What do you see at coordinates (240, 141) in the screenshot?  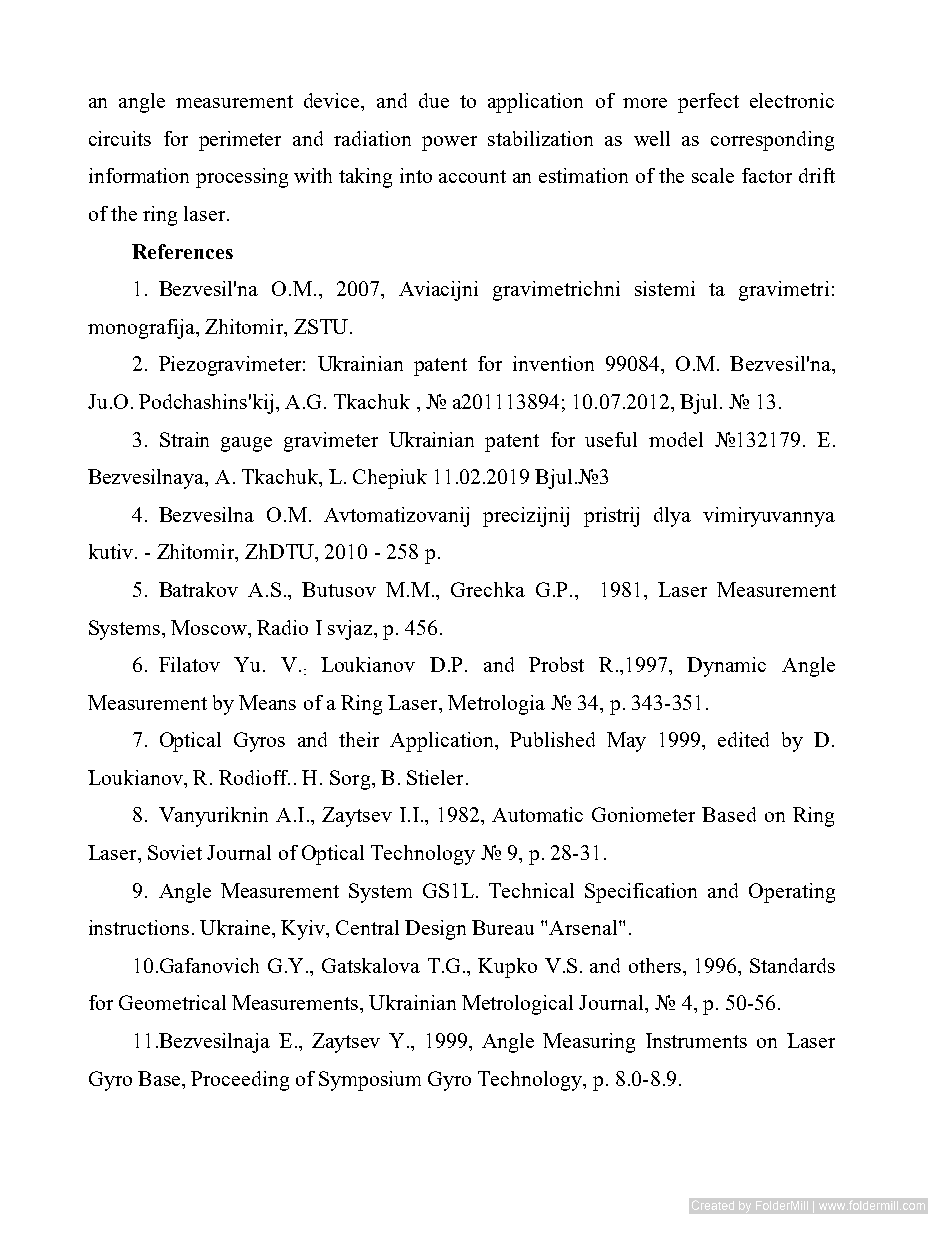 I see `perimeter` at bounding box center [240, 141].
